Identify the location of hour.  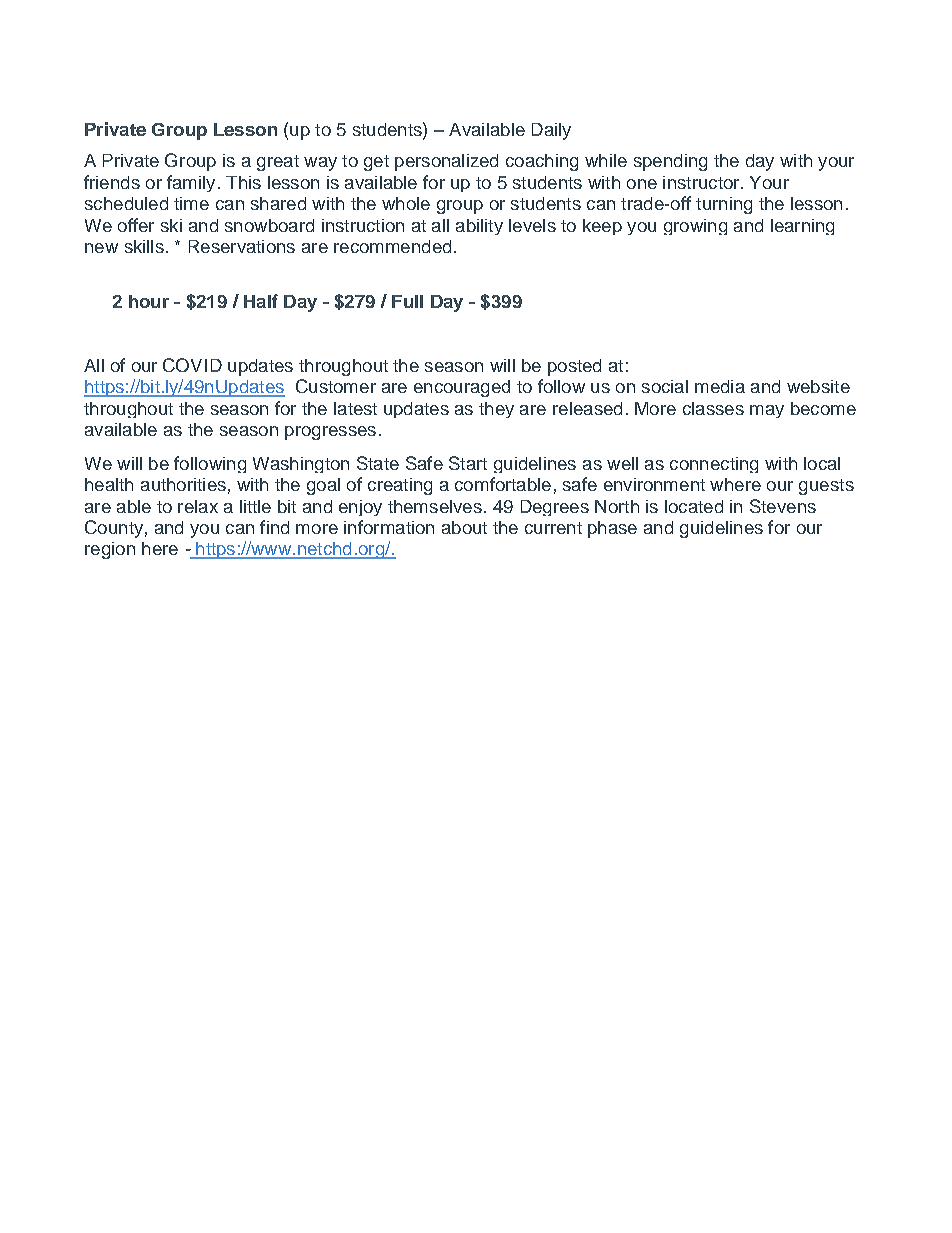
(149, 301).
